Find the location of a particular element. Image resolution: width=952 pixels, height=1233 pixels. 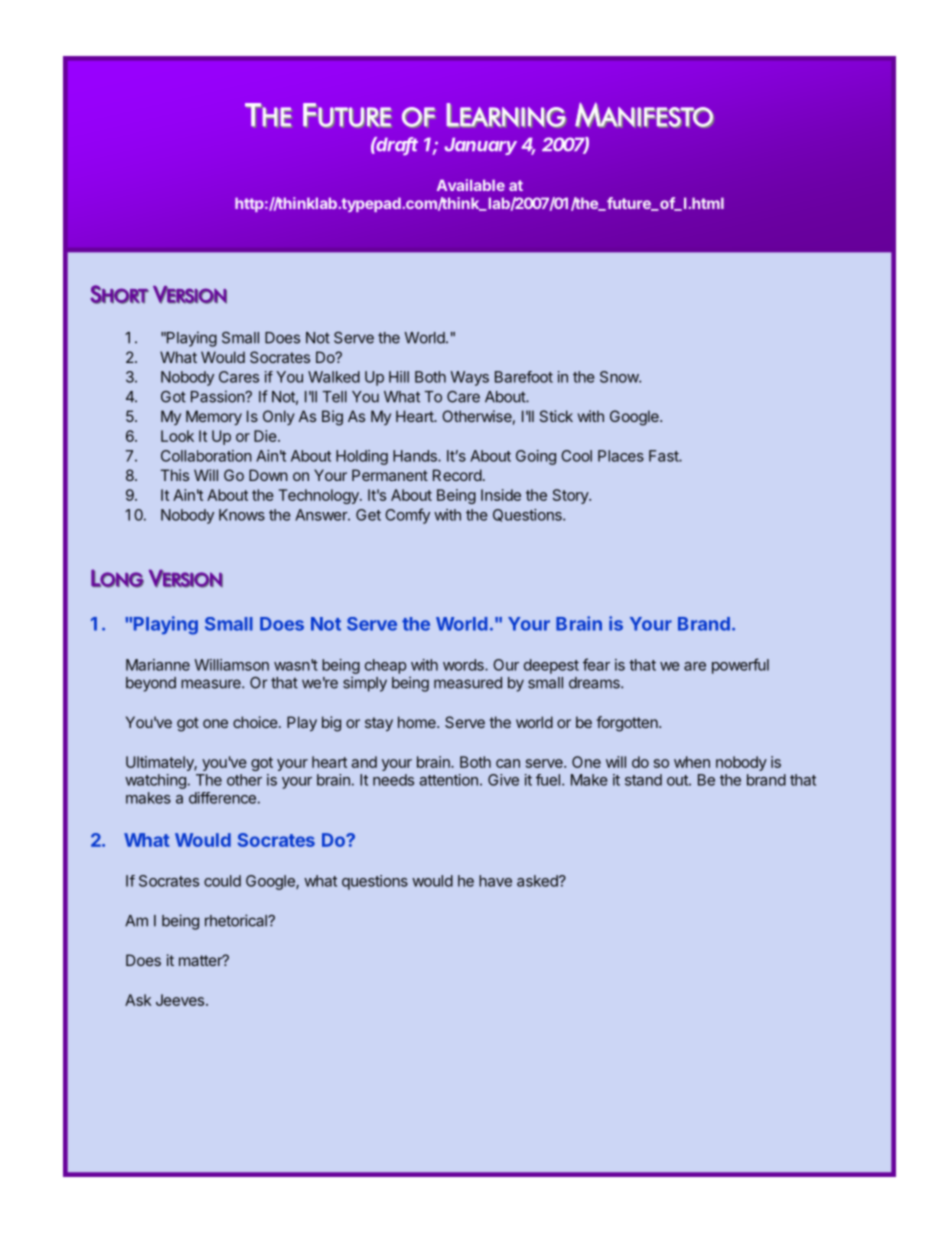

Snow is located at coordinates (620, 377).
